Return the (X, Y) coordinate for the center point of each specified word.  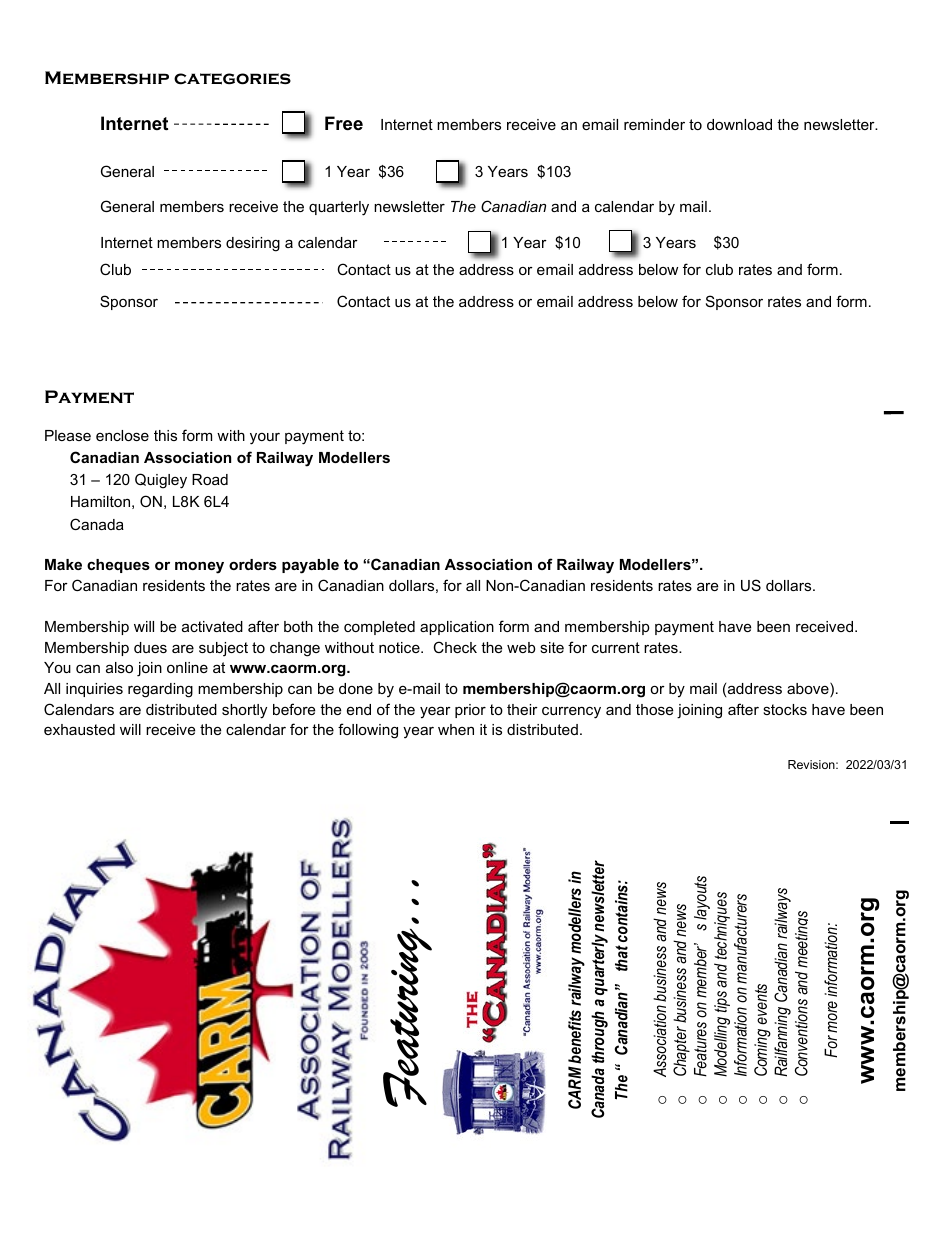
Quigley (161, 481)
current (616, 647)
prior (470, 711)
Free (344, 123)
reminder (654, 124)
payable (310, 566)
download (739, 124)
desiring (253, 244)
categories (232, 79)
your (265, 439)
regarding (160, 690)
